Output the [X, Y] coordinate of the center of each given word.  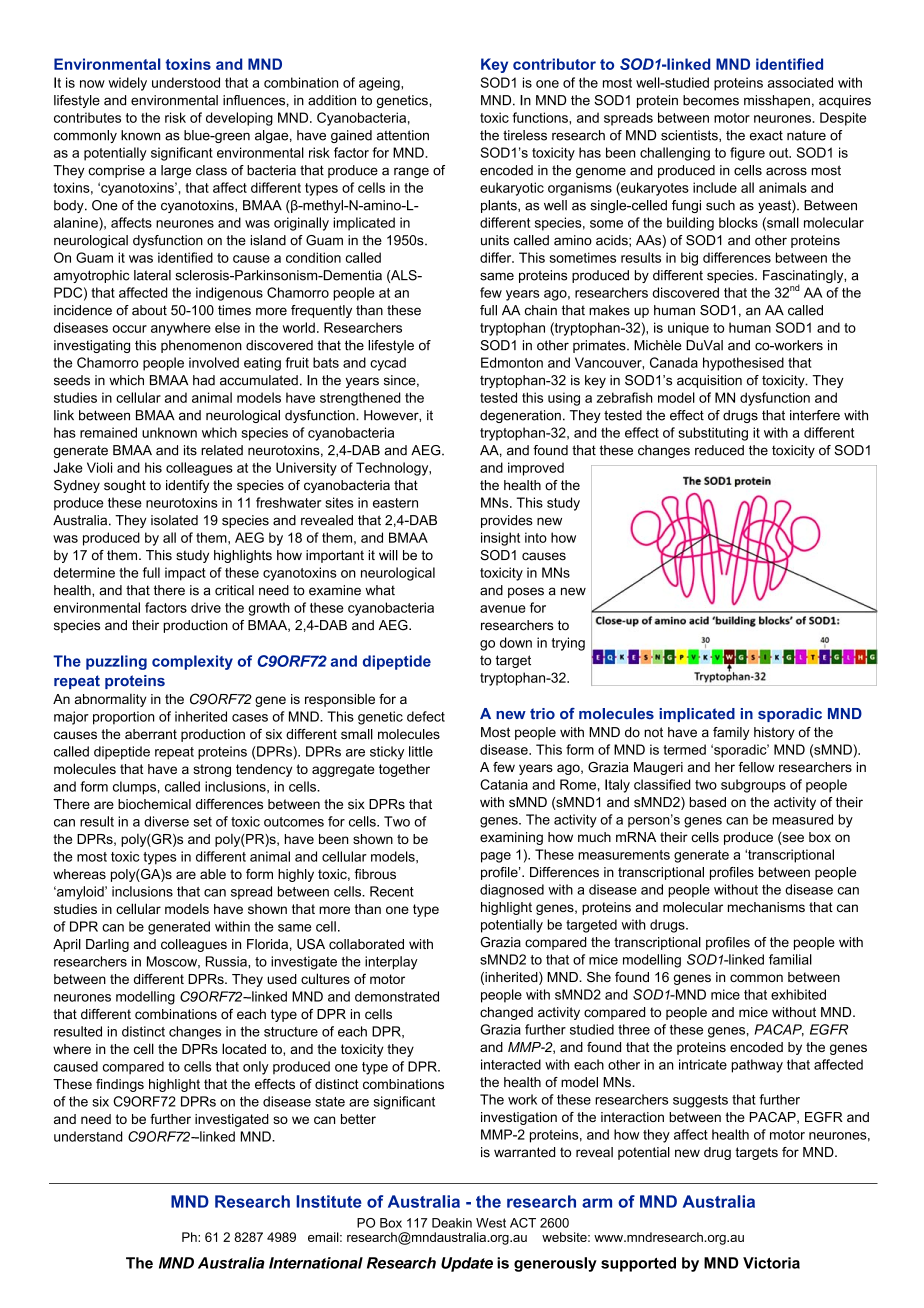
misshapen [777, 101]
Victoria [771, 1263]
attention [403, 135]
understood [186, 82]
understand [88, 1136]
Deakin [452, 1223]
